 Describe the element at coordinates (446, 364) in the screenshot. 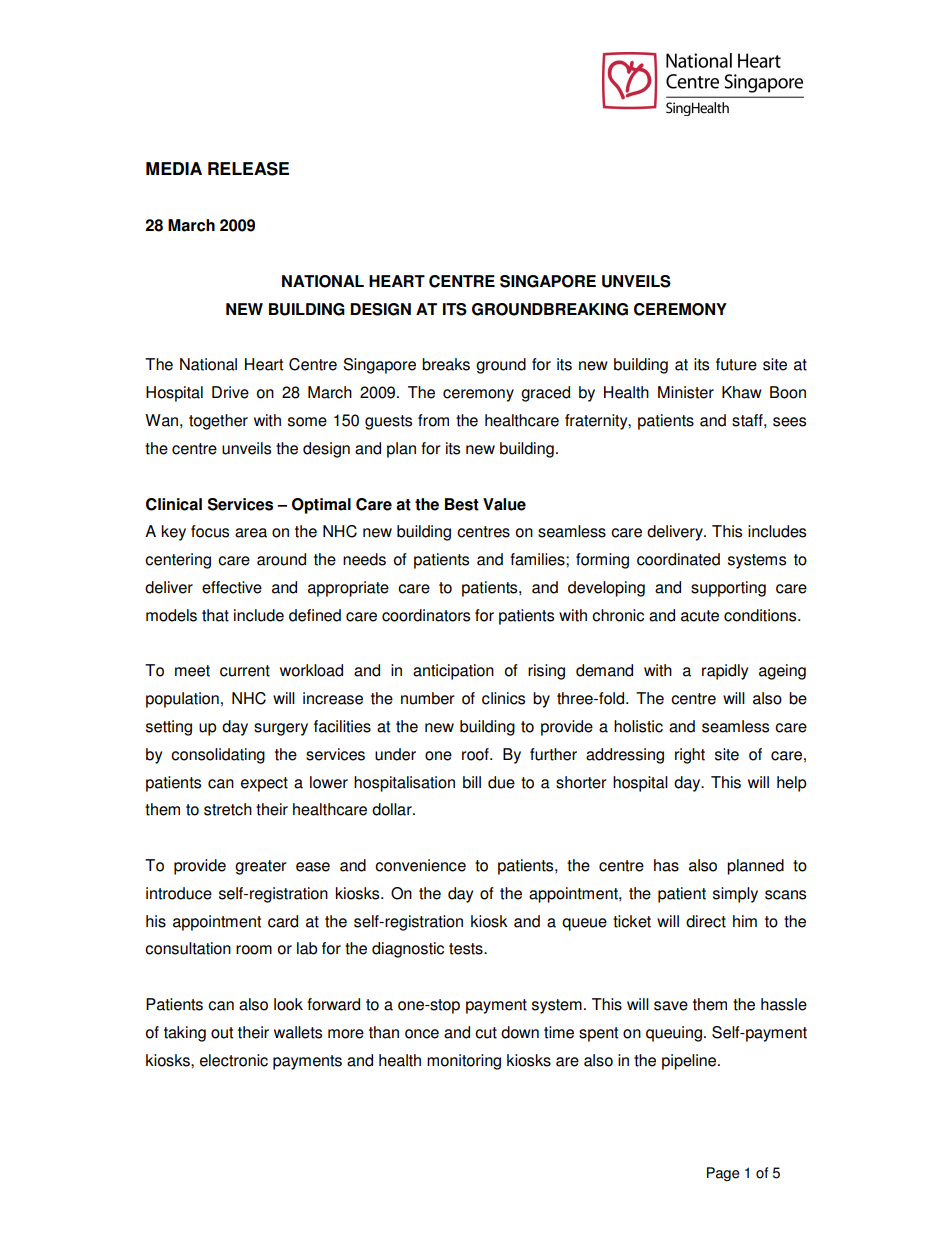

I see `breaks` at that location.
